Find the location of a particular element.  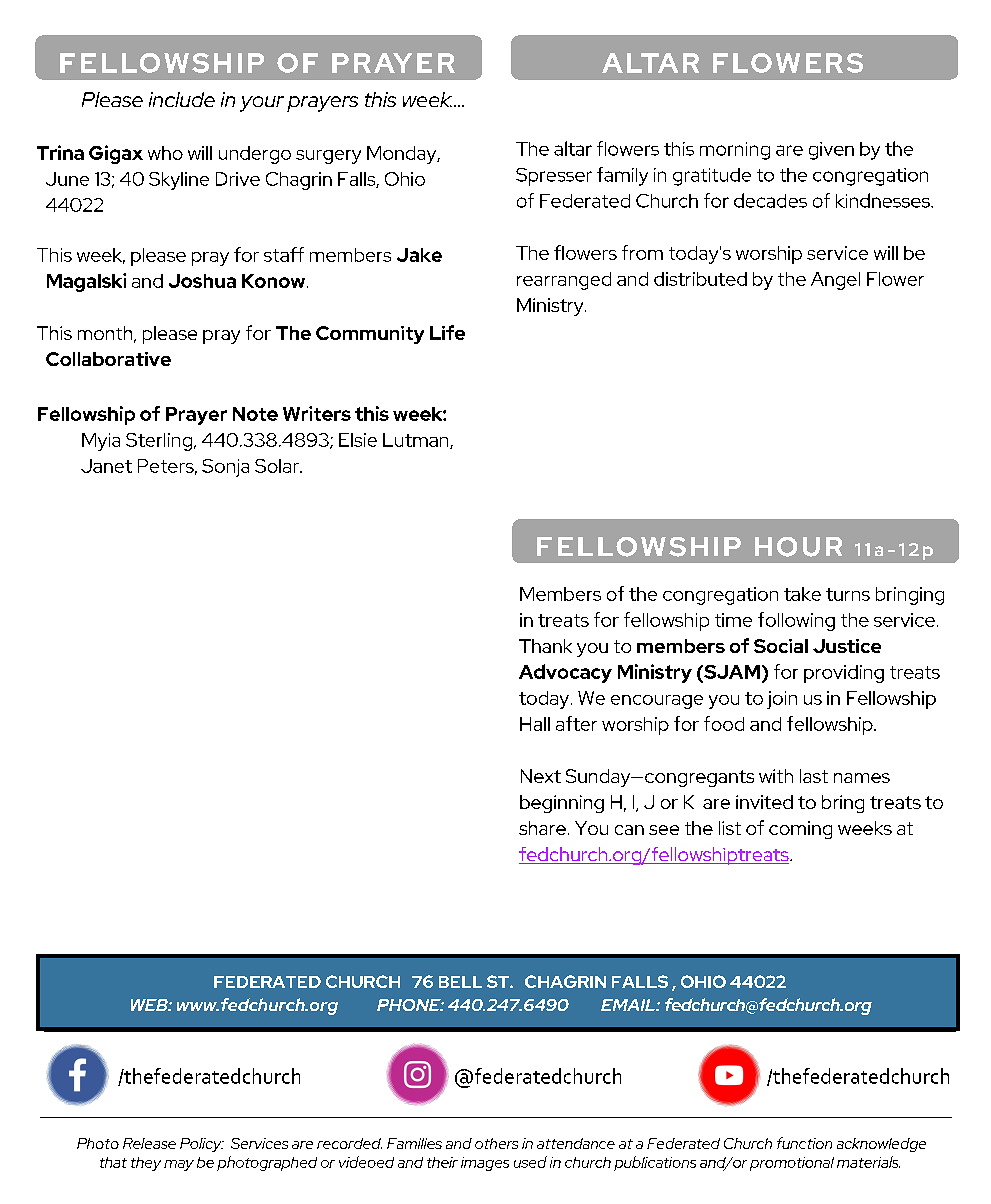

who is located at coordinates (165, 153).
